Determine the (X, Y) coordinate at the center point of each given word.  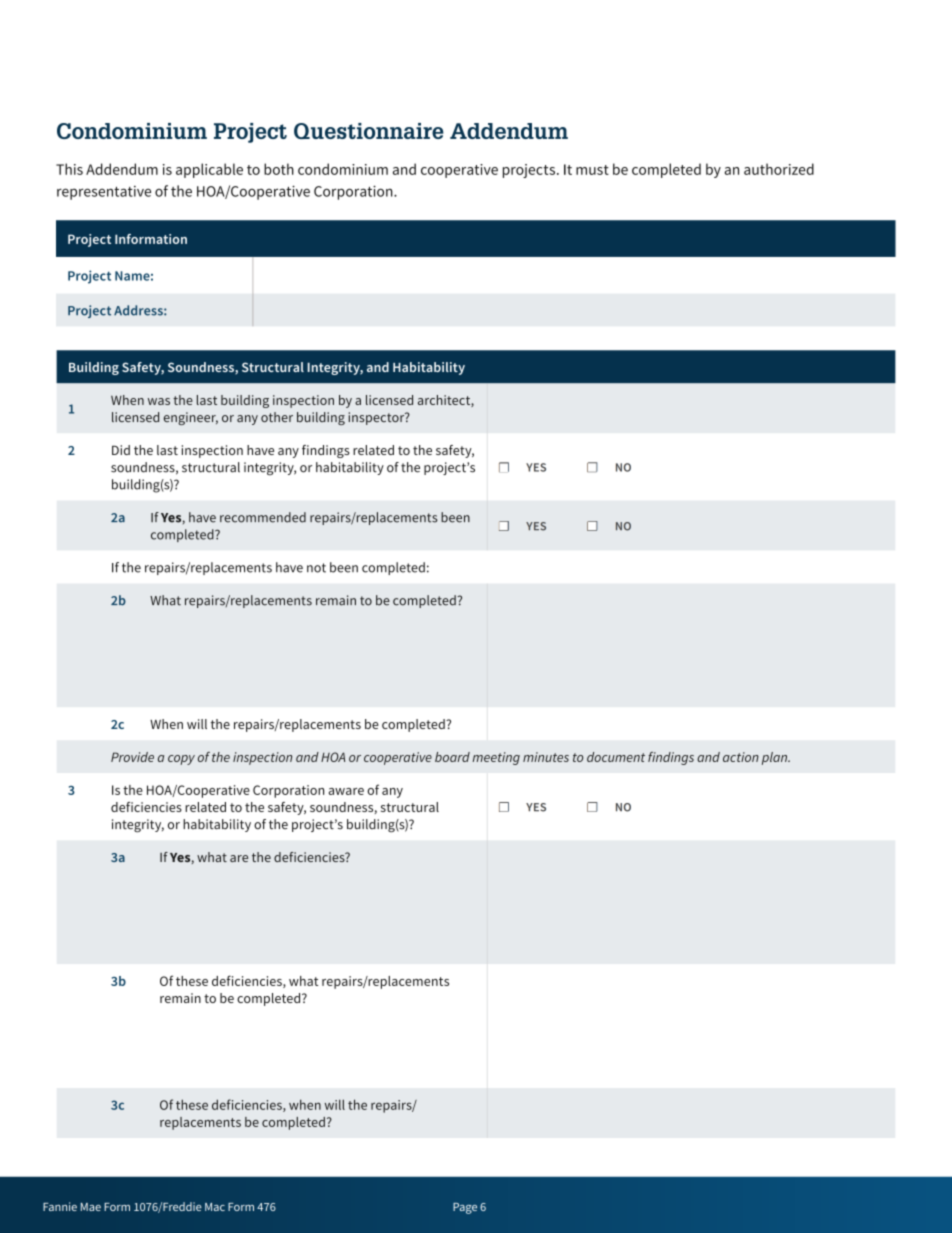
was (159, 401)
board (452, 757)
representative (104, 193)
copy (181, 760)
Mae (91, 1207)
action (741, 757)
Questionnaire (369, 131)
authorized (779, 169)
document (616, 757)
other (277, 417)
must (592, 170)
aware (346, 791)
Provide (132, 757)
